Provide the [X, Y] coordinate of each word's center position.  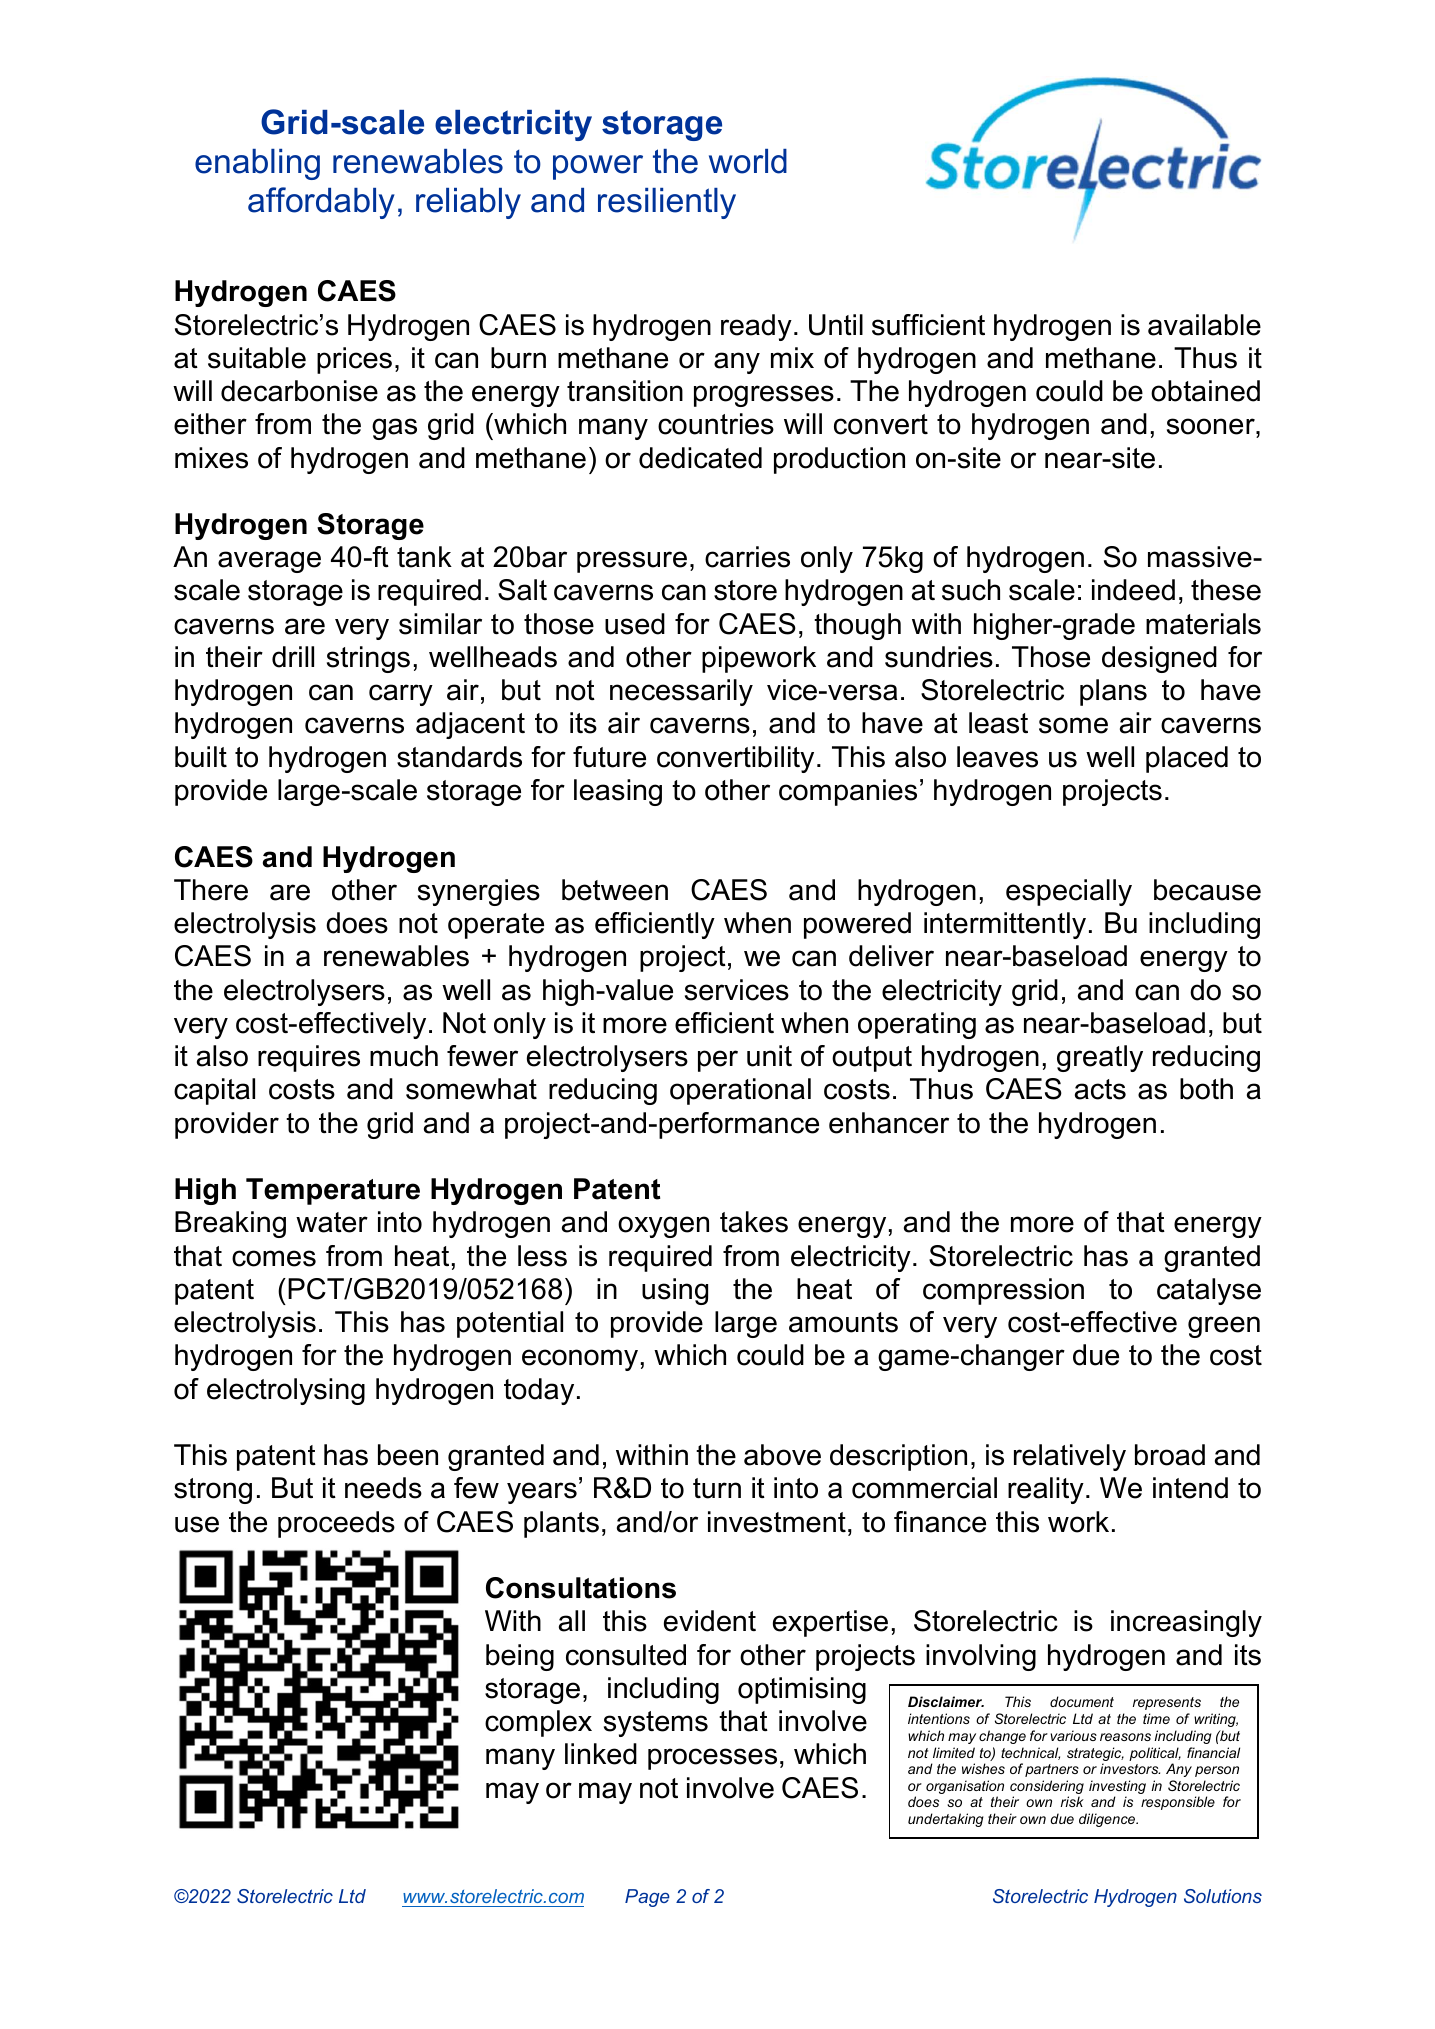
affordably [321, 203]
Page [647, 1898]
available [1204, 325]
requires [309, 1058]
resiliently [667, 203]
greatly [1100, 1058]
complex [538, 1723]
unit [769, 1056]
